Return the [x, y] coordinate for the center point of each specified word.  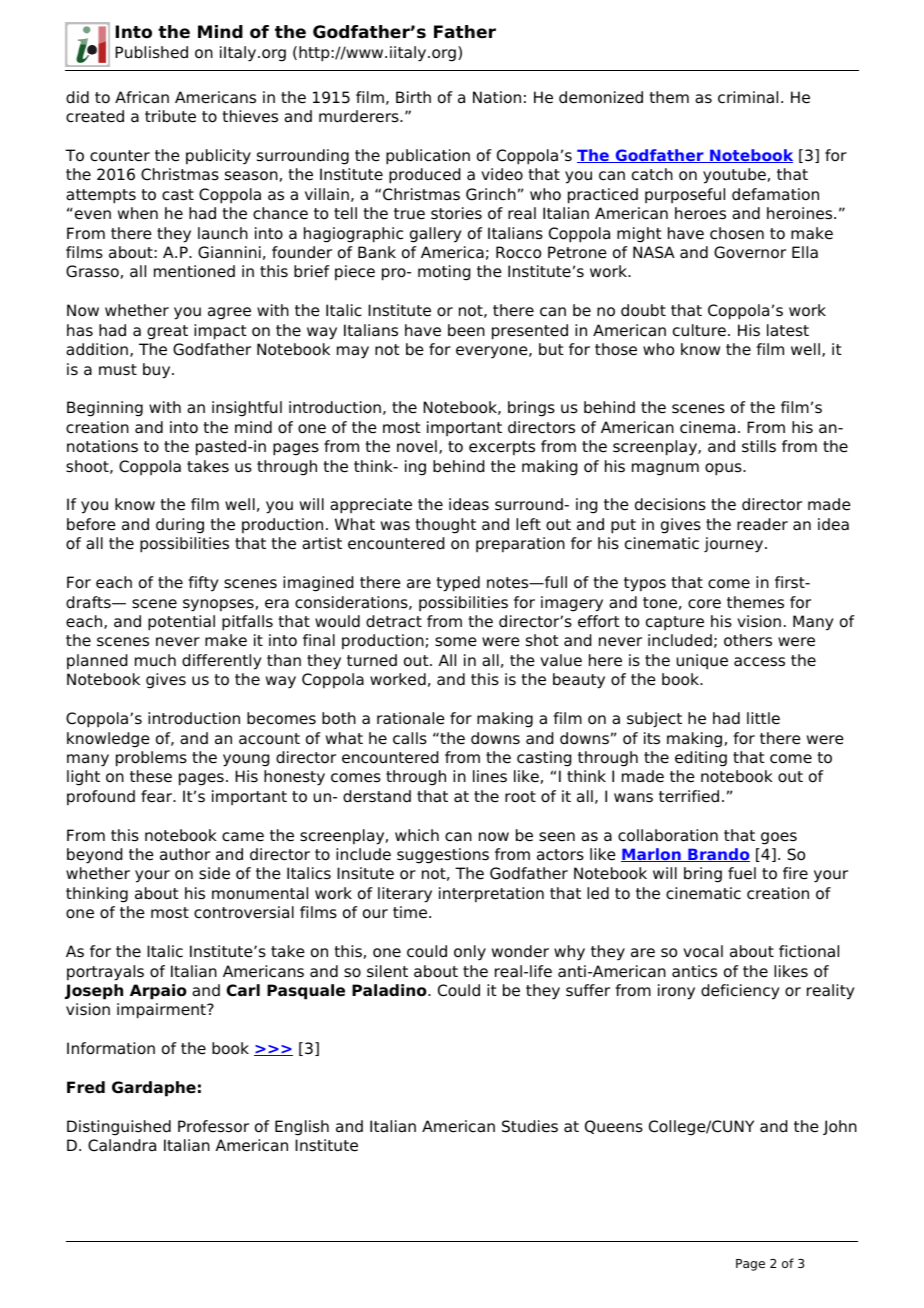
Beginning [105, 409]
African [142, 97]
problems [151, 759]
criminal [748, 97]
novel [417, 446]
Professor [213, 1126]
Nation [497, 97]
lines [490, 776]
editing [701, 759]
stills [759, 446]
